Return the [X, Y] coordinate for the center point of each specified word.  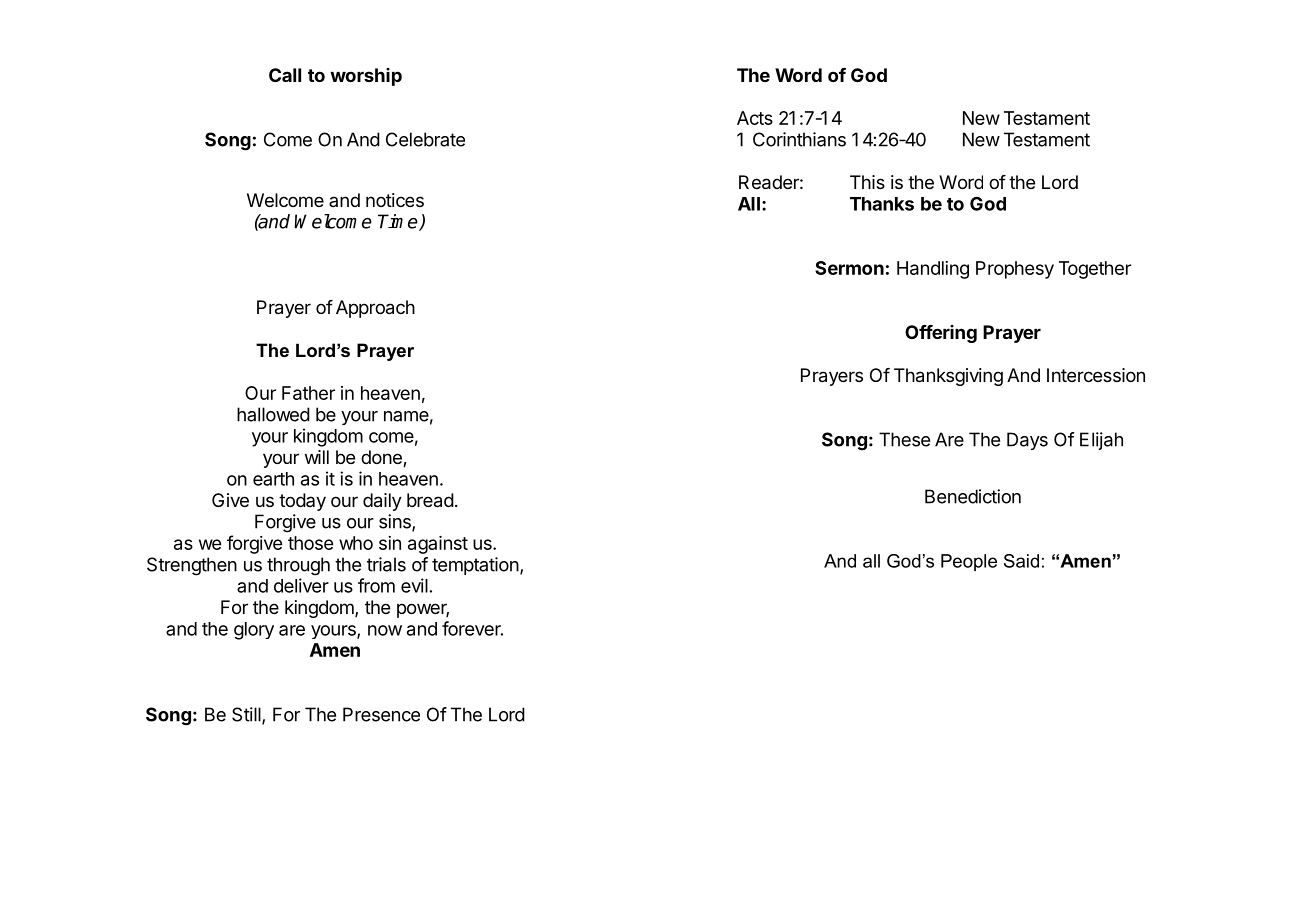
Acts [755, 118]
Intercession [1096, 375]
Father [308, 393]
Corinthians [799, 139]
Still [247, 715]
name [406, 416]
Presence [381, 714]
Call [285, 75]
